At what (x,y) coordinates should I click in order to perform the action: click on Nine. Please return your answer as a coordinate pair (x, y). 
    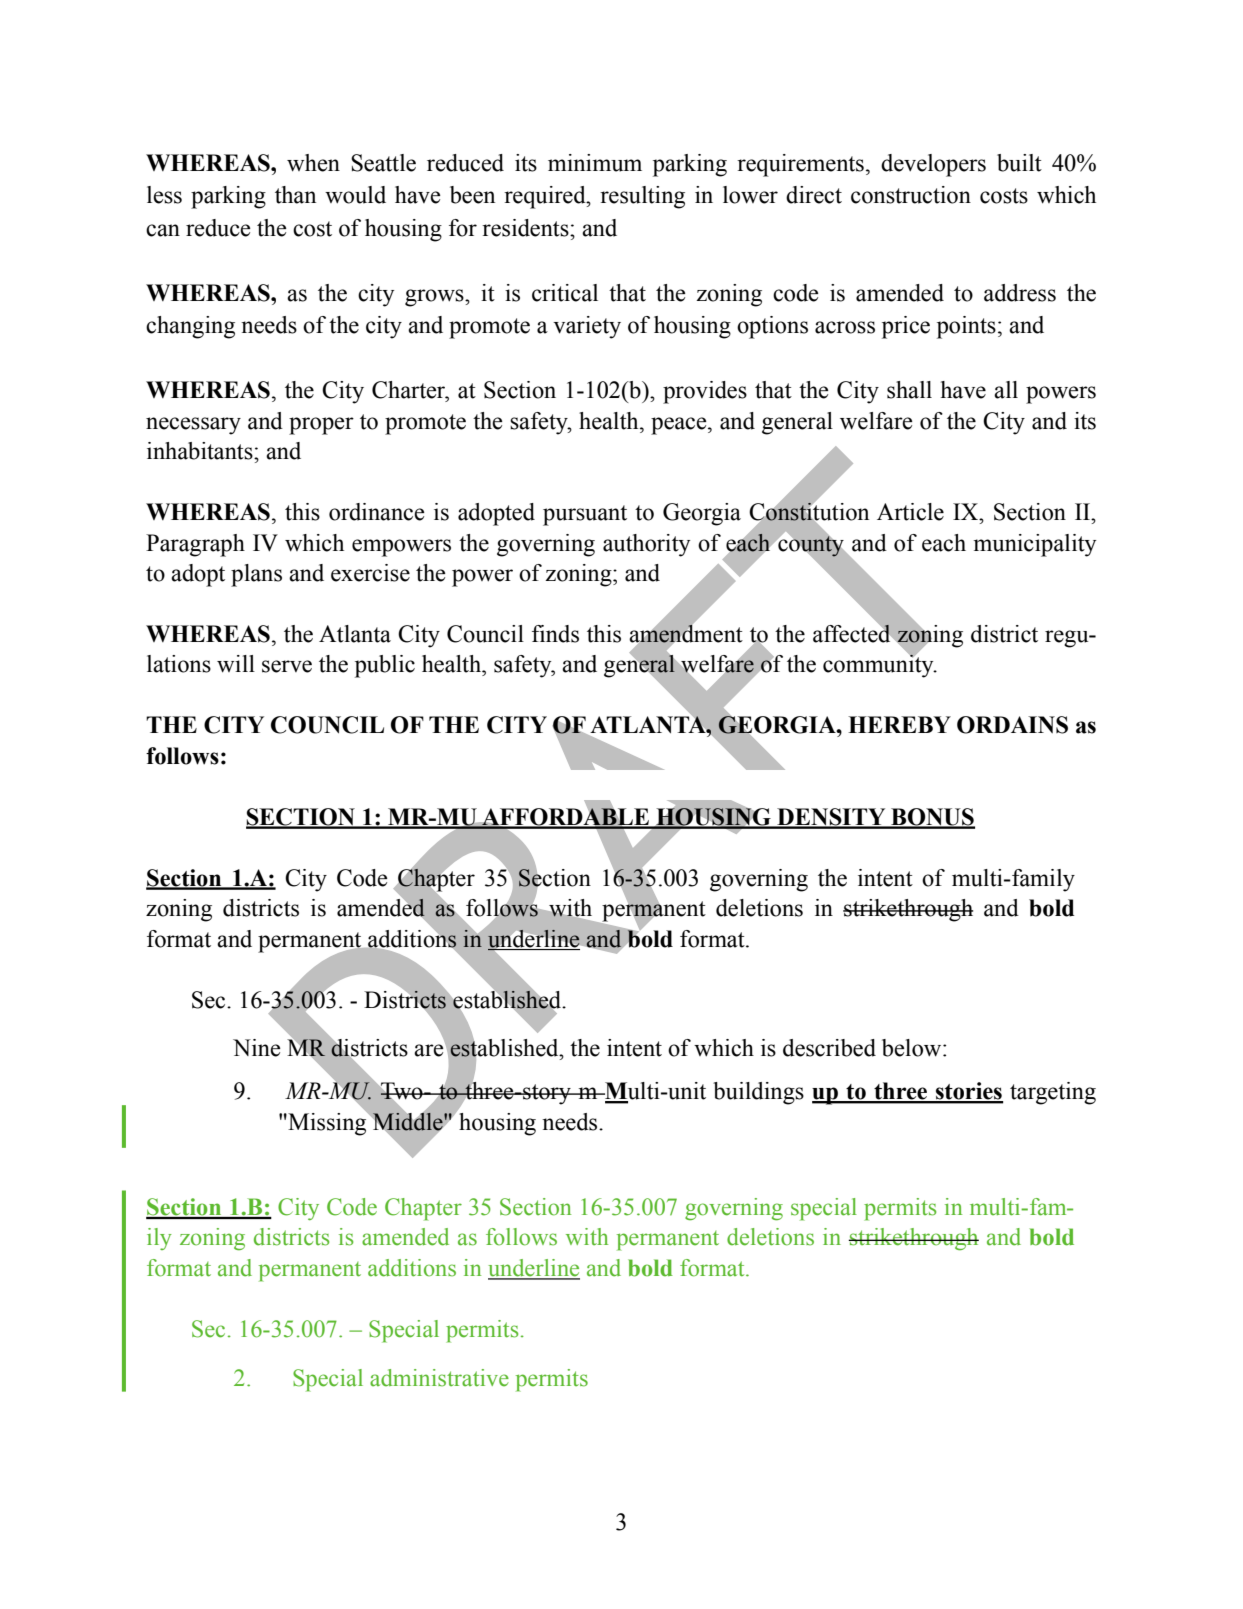
    Looking at the image, I should click on (257, 1048).
